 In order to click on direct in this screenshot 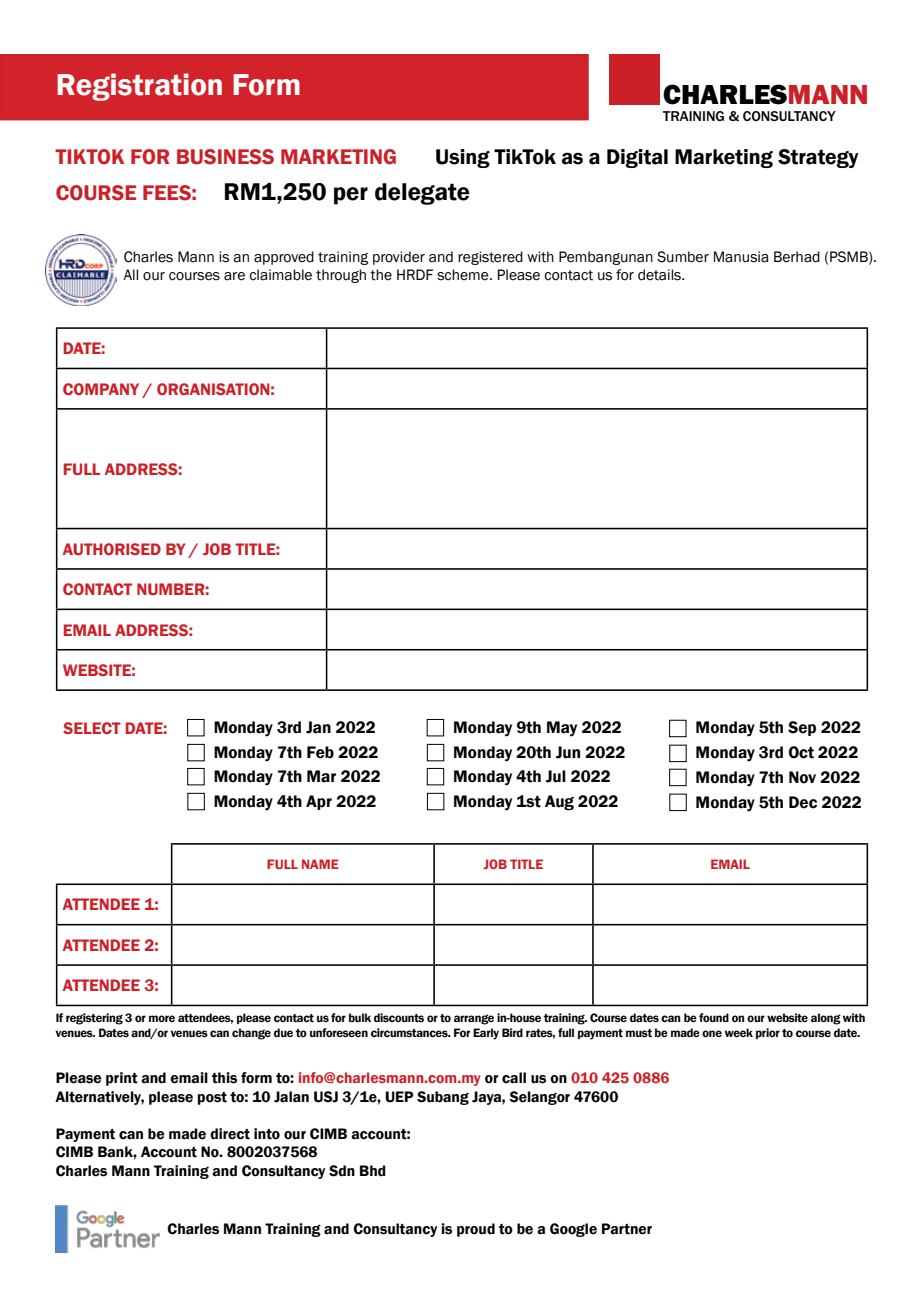, I will do `click(230, 1134)`.
